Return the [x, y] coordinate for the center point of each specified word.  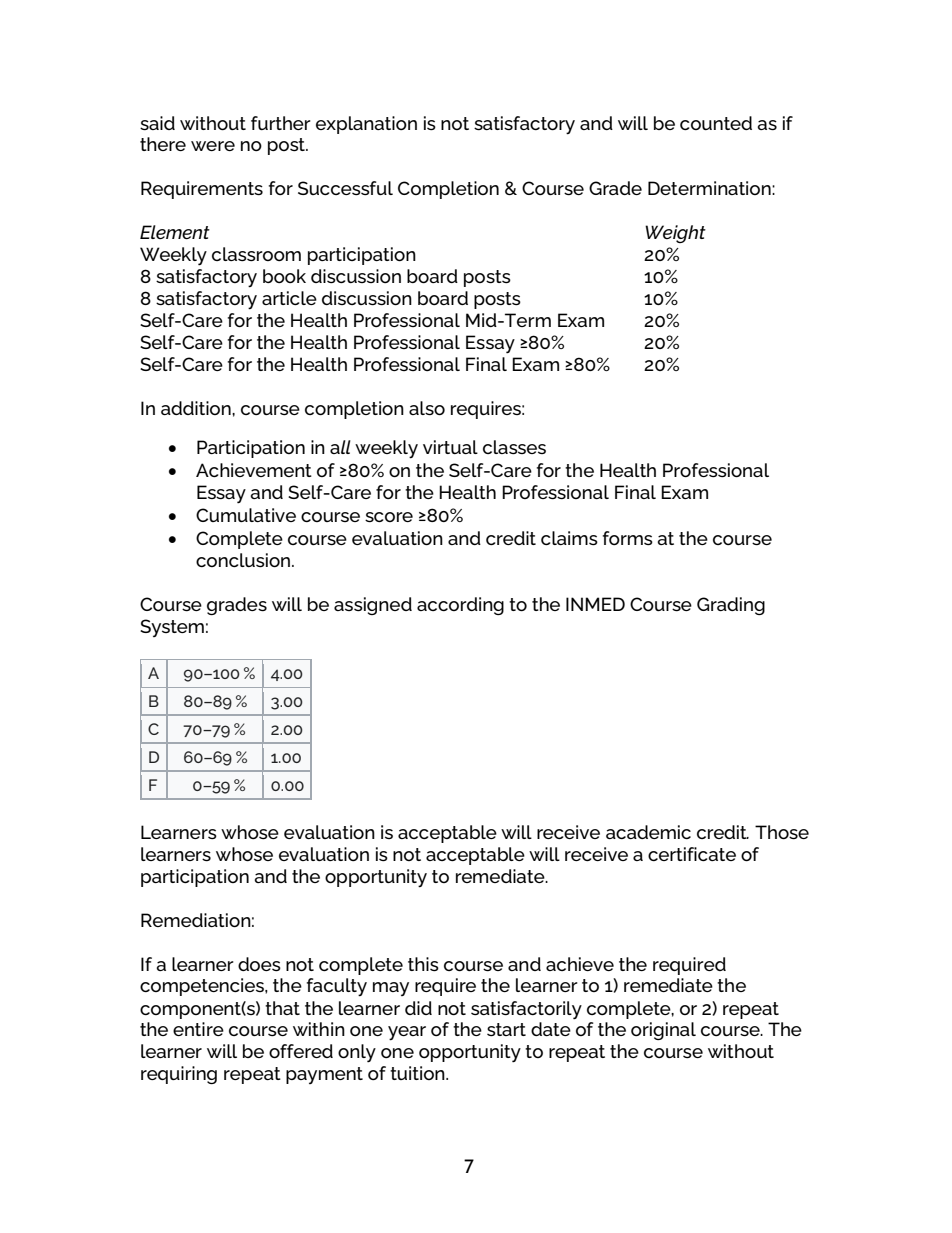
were [213, 146]
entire [198, 1029]
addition [197, 408]
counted [716, 123]
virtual [450, 447]
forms [628, 538]
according [460, 606]
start [506, 1029]
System [172, 628]
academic [648, 832]
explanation [366, 125]
